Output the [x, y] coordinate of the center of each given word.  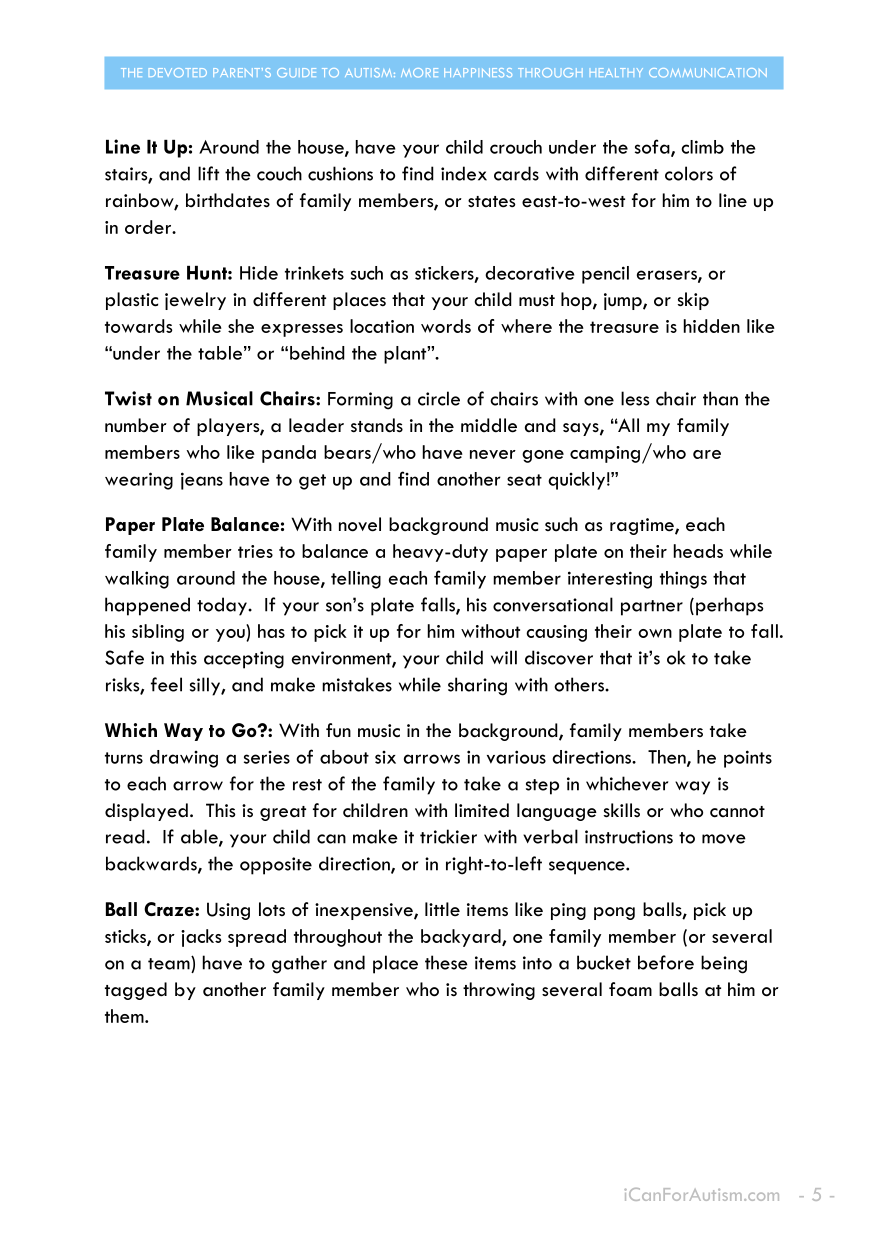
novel [360, 524]
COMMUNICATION [708, 73]
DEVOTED [178, 73]
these [446, 962]
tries [255, 551]
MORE [419, 73]
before [666, 962]
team [170, 963]
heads [698, 551]
